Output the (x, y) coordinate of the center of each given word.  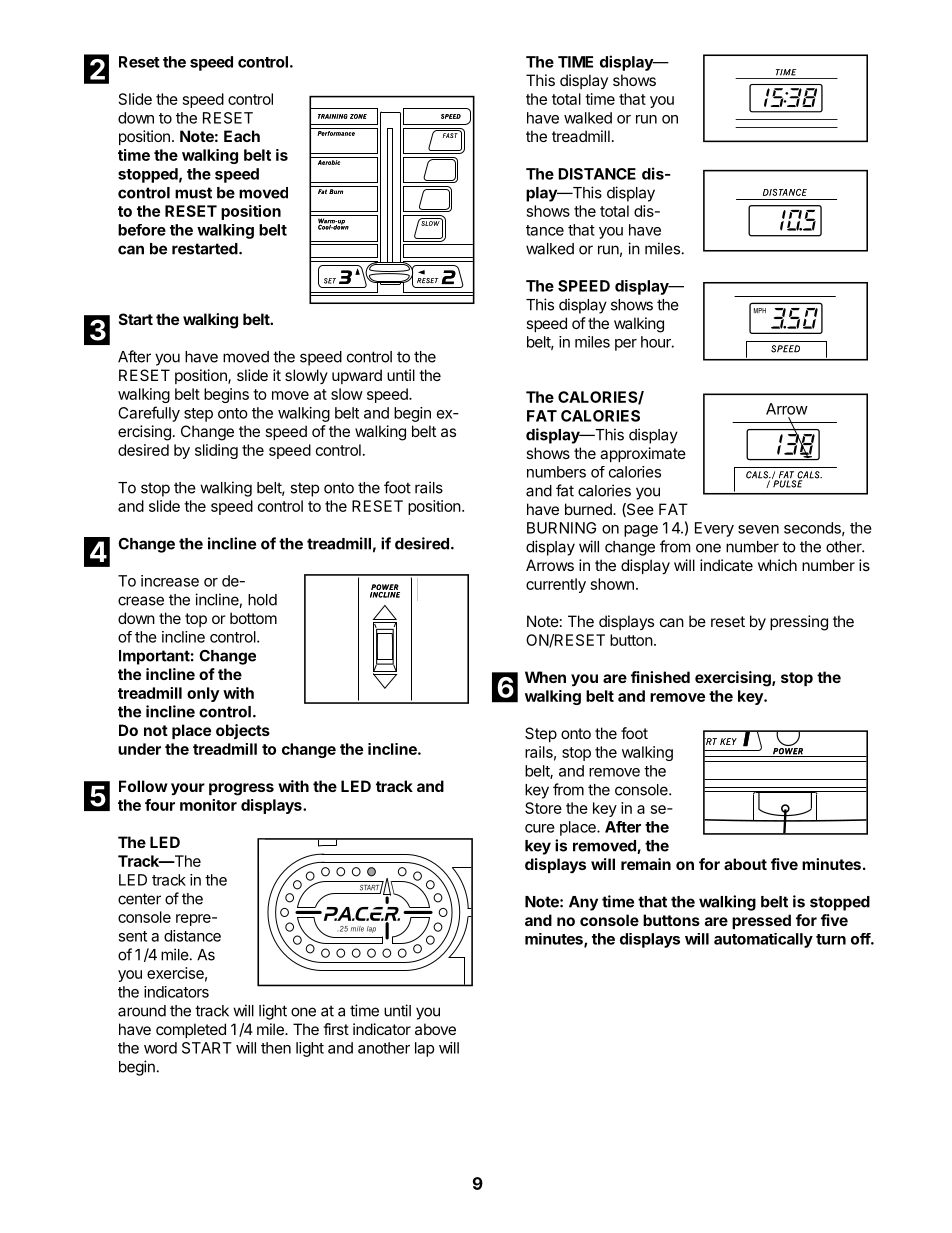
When (545, 677)
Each (242, 136)
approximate (643, 454)
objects (243, 731)
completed (191, 1030)
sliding (216, 451)
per (626, 345)
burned (589, 509)
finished (660, 677)
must (193, 193)
